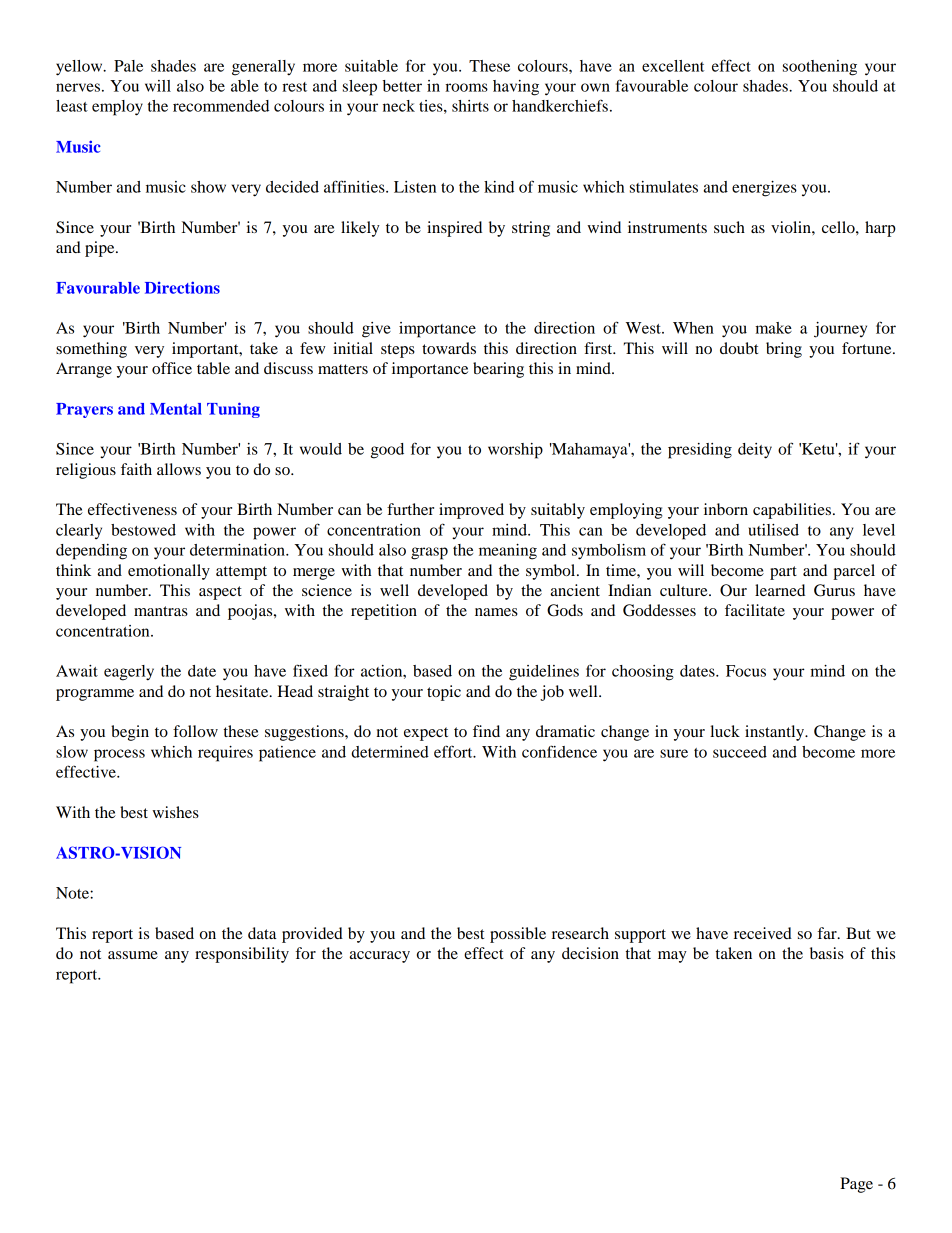 The width and height of the screenshot is (952, 1233). I want to click on assume, so click(133, 955).
